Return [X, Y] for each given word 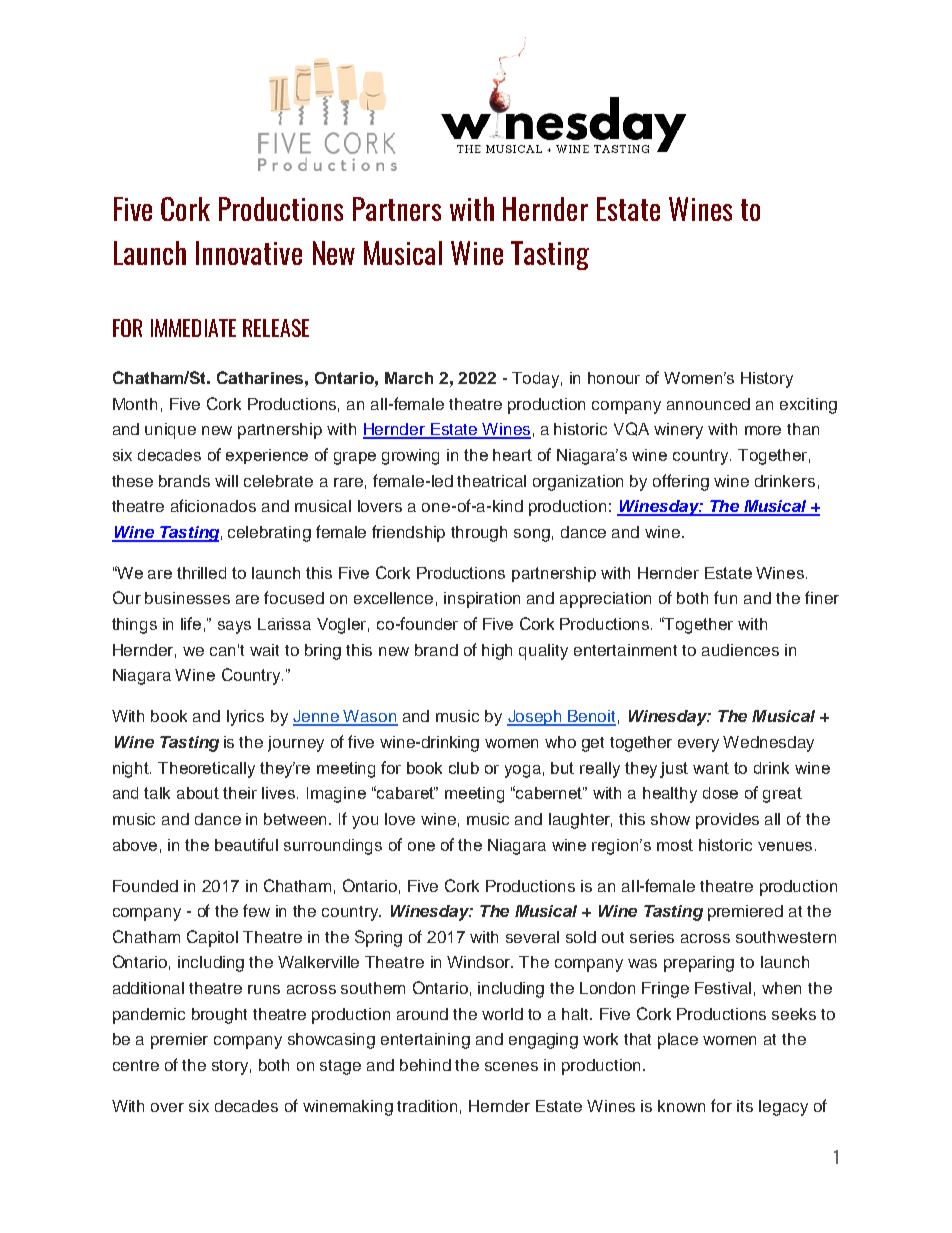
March [409, 378]
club [464, 768]
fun [725, 597]
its [745, 1106]
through [479, 534]
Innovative [249, 253]
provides [727, 821]
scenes [511, 1066]
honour [614, 378]
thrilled [201, 573]
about [198, 793]
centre [136, 1065]
